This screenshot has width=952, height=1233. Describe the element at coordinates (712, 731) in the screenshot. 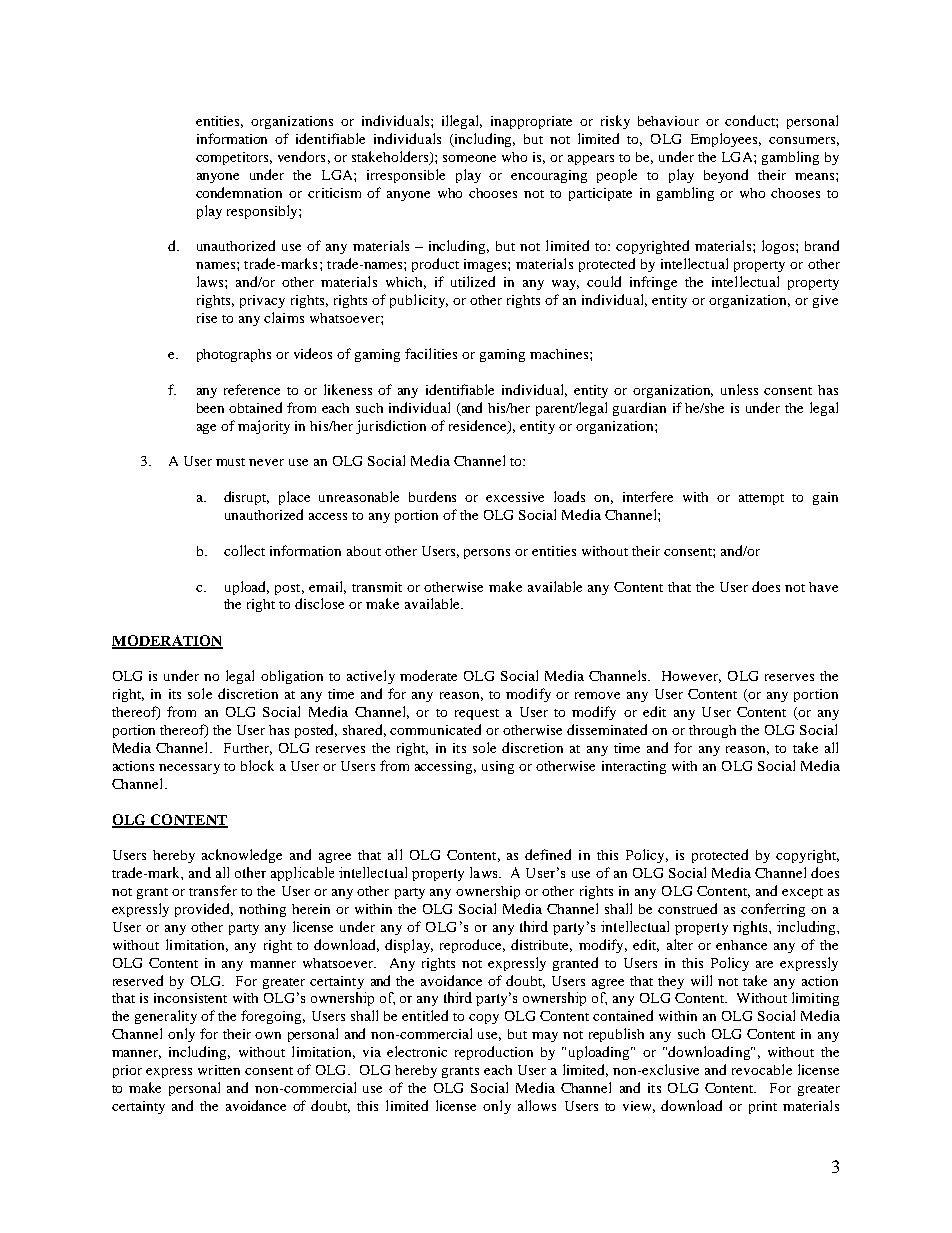

I see `through` at that location.
